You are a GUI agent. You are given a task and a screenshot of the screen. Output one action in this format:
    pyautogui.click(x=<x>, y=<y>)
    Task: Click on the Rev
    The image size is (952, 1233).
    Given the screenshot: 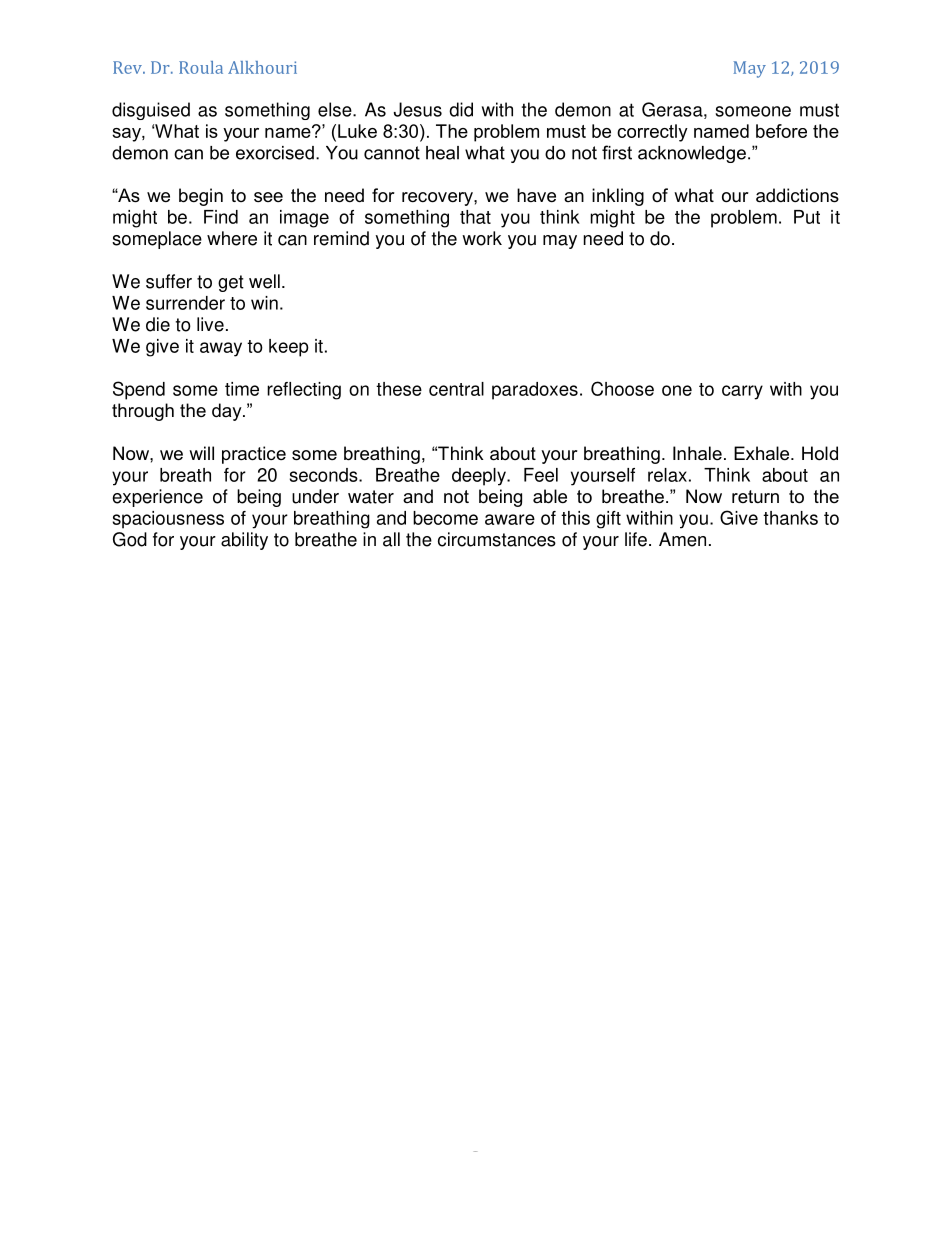 What is the action you would take?
    pyautogui.click(x=128, y=67)
